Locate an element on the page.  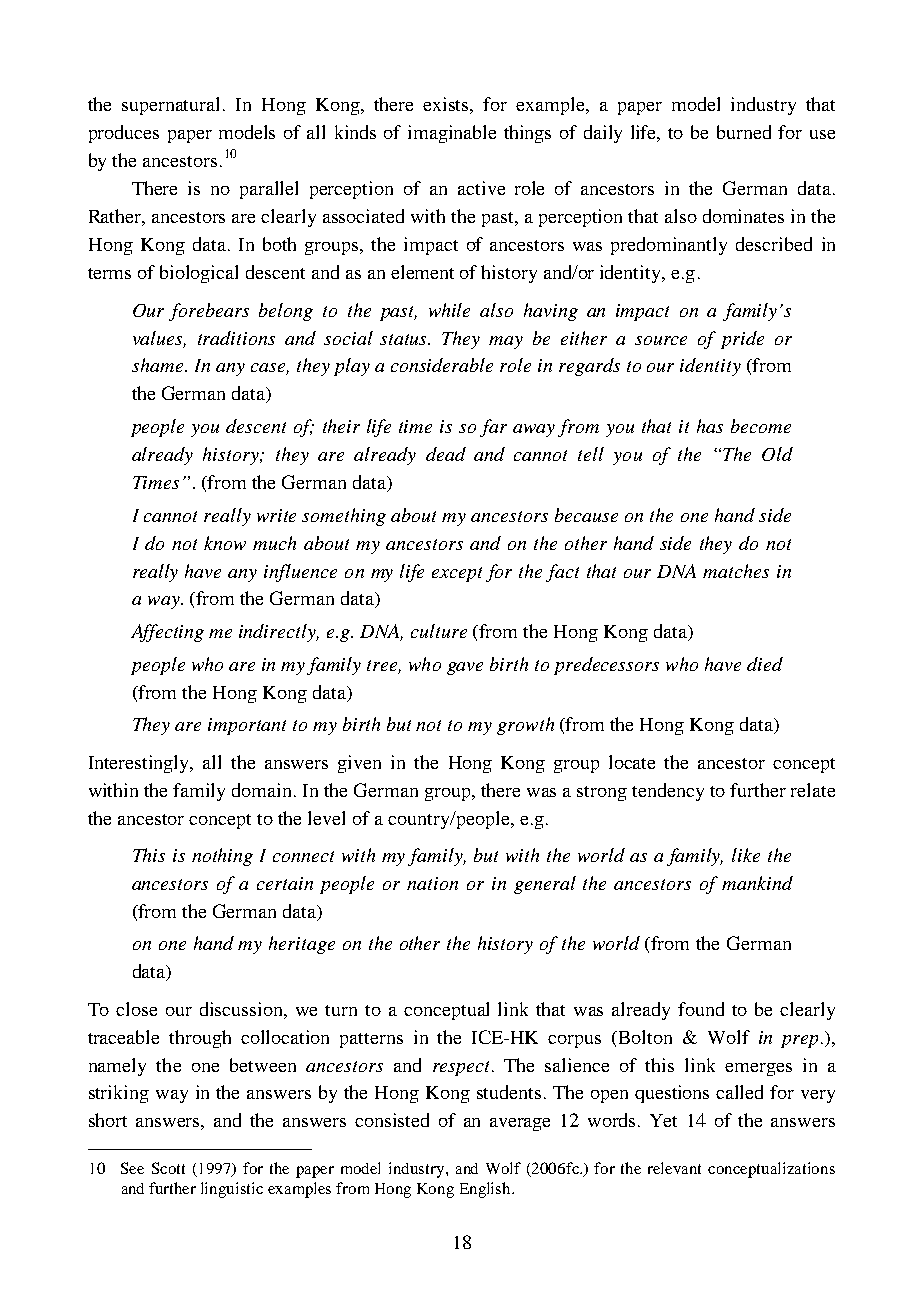
shame is located at coordinates (157, 365).
